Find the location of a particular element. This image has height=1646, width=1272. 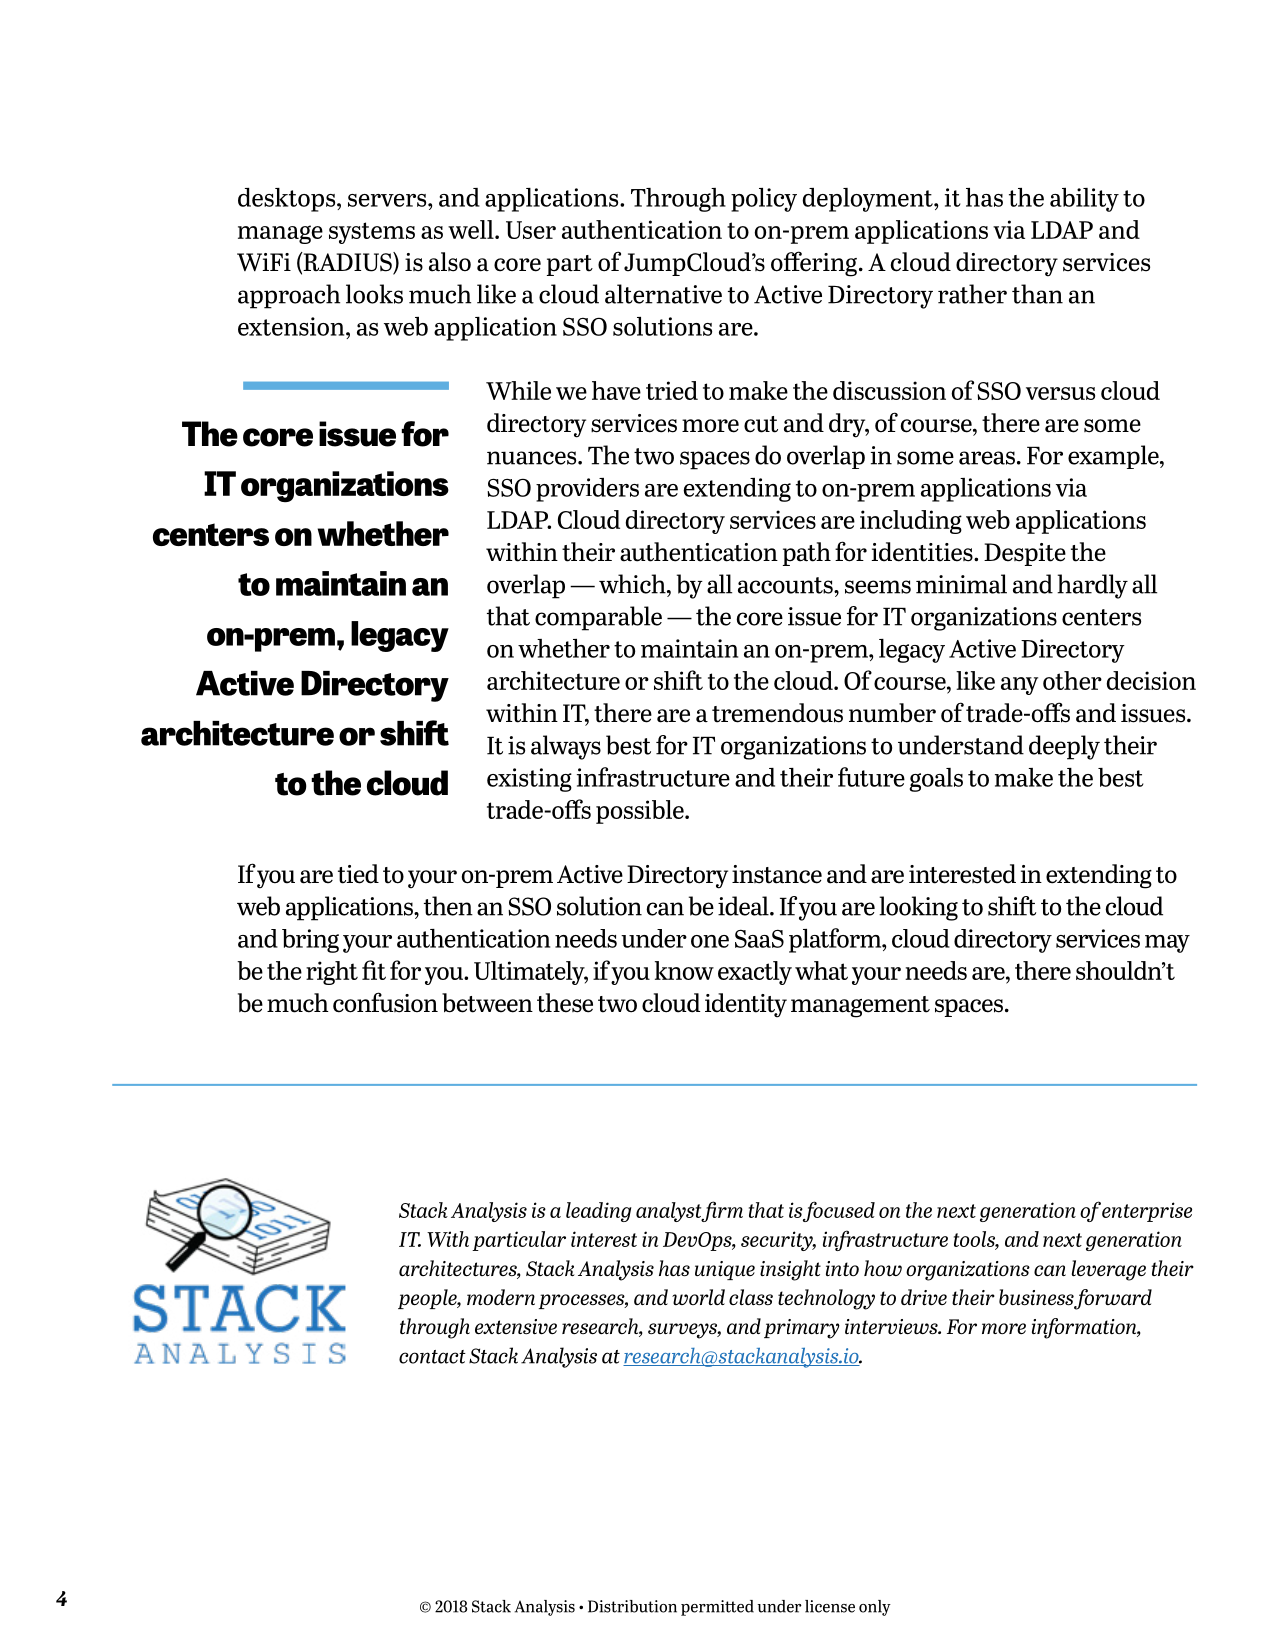

only is located at coordinates (875, 1608).
